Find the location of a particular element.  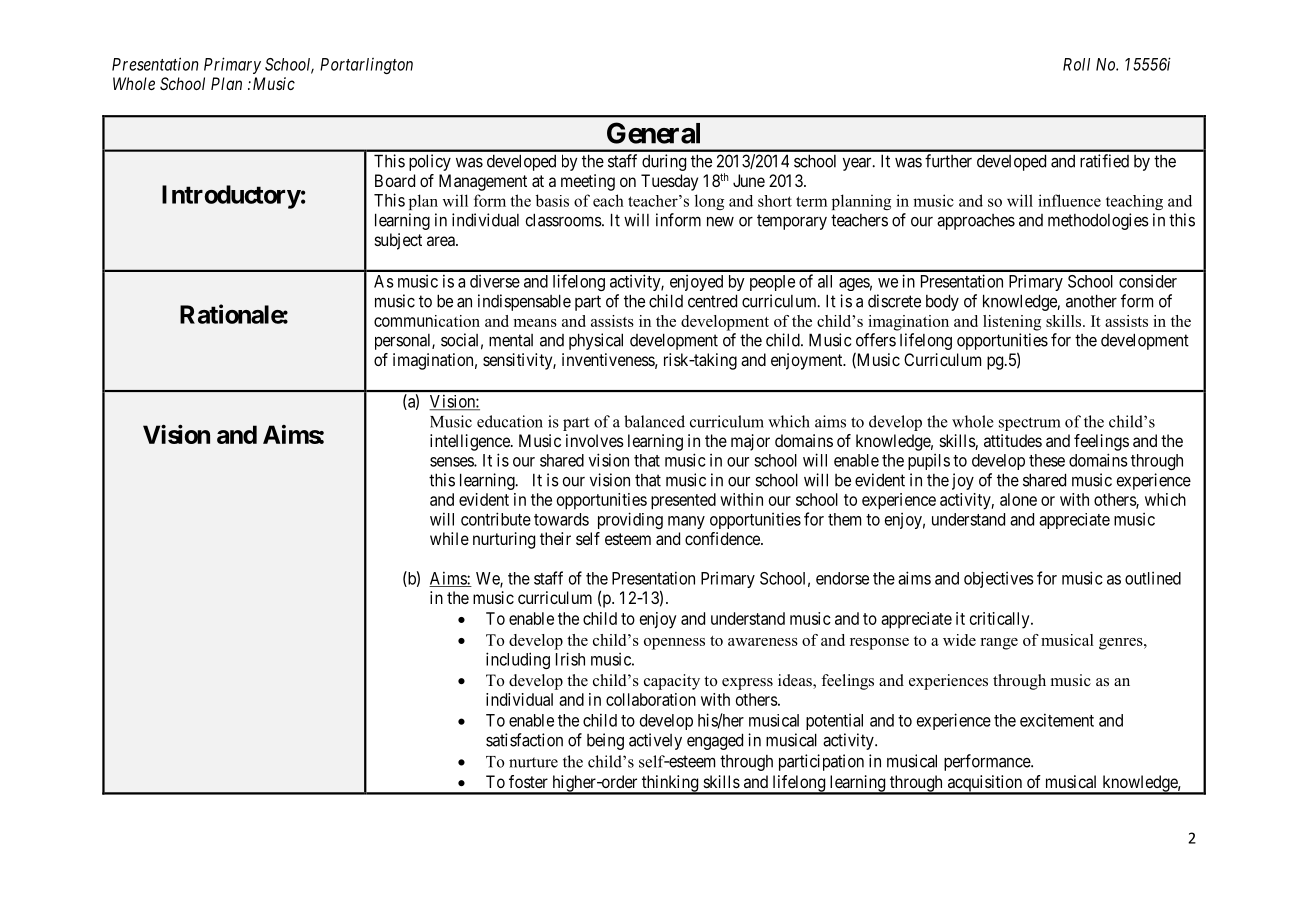

Roll is located at coordinates (1076, 64).
